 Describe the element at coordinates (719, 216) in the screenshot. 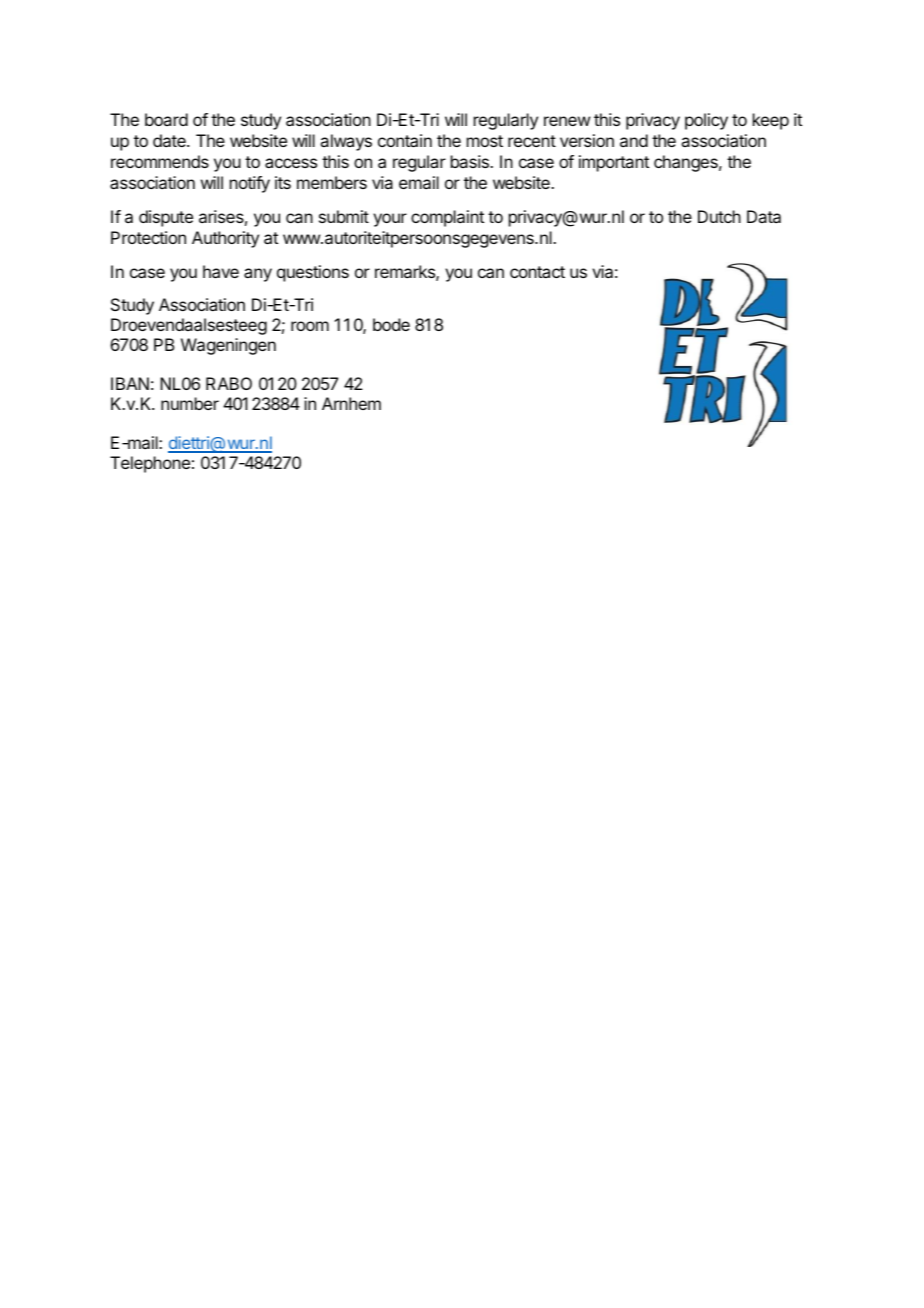

I see `Dutch` at that location.
